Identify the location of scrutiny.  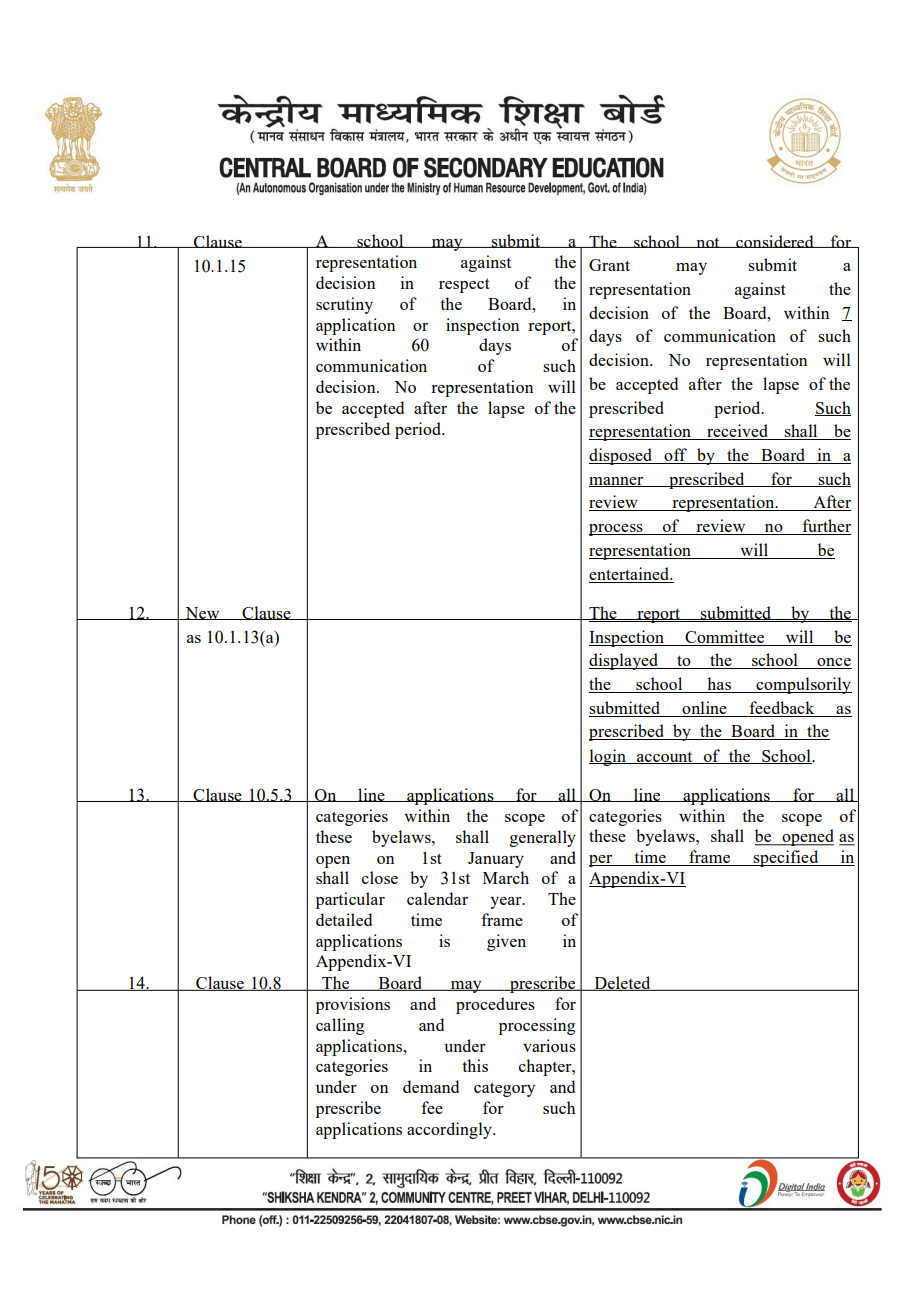
(344, 305).
